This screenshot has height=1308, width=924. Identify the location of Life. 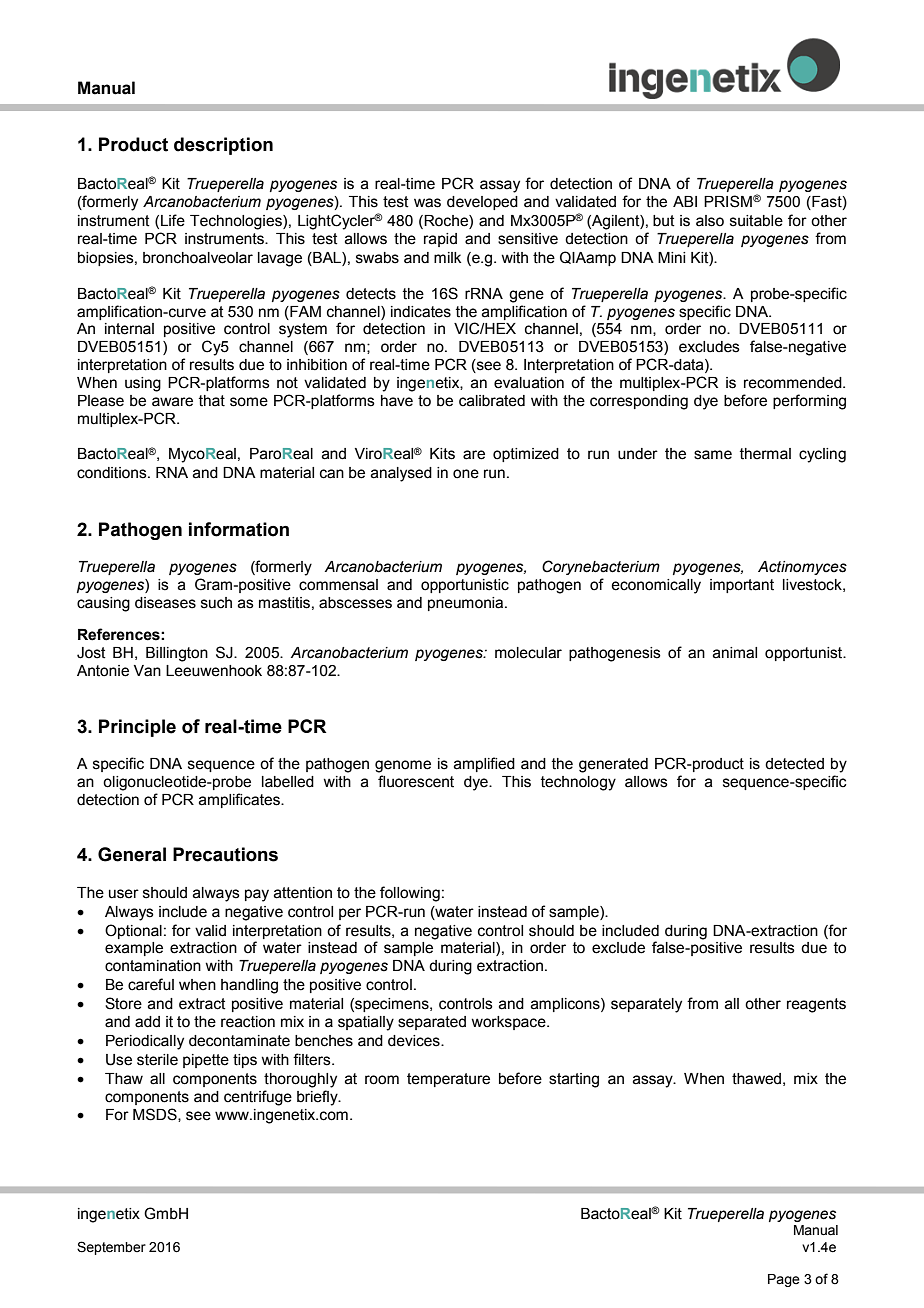
(173, 220).
